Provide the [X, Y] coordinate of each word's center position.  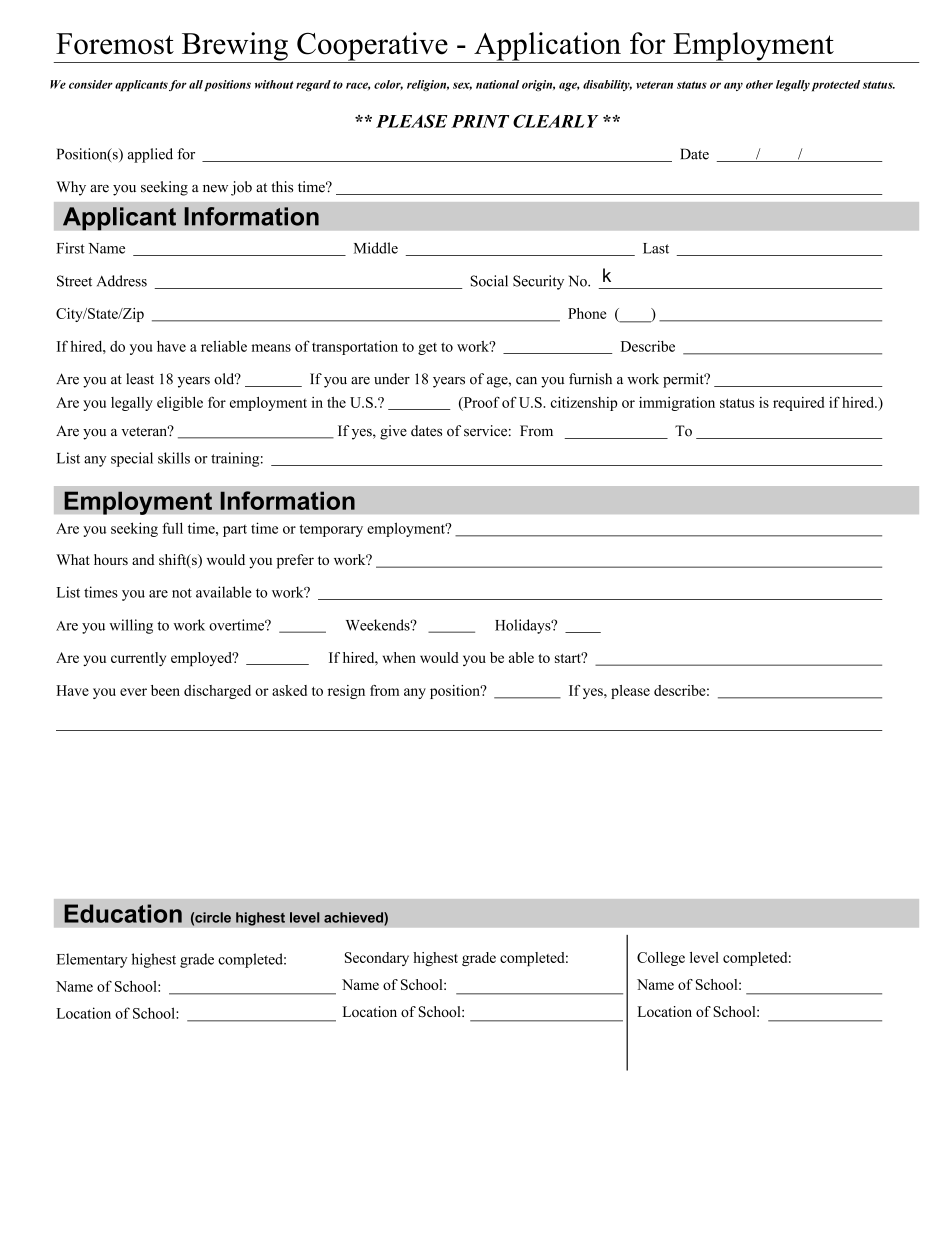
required [798, 404]
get [427, 349]
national [497, 84]
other [759, 84]
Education [123, 913]
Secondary [377, 959]
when [399, 657]
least [140, 379]
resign [346, 692]
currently [138, 659]
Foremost [115, 44]
